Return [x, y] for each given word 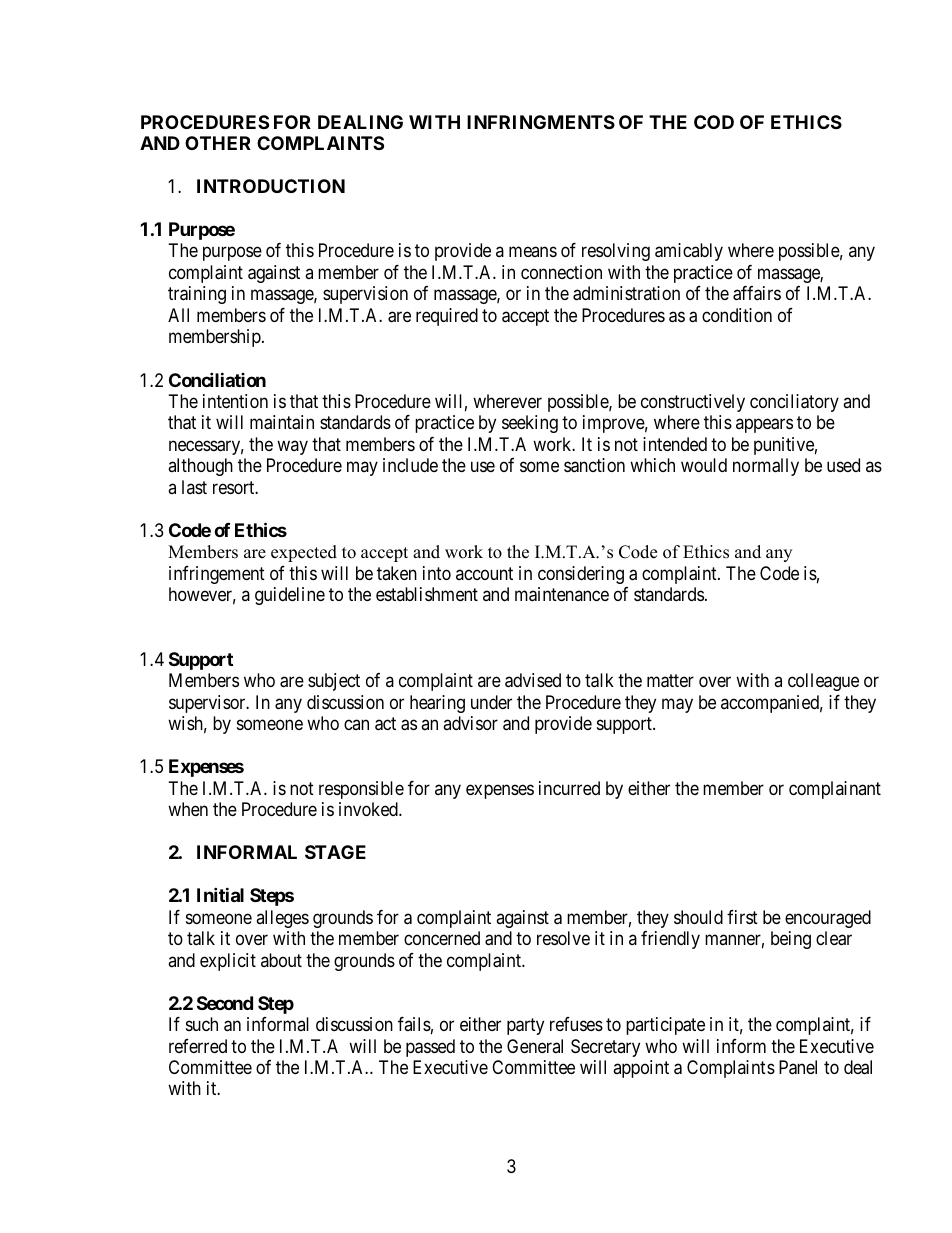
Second [225, 1003]
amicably [689, 252]
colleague [823, 682]
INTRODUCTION [271, 186]
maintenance [562, 594]
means [533, 252]
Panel [798, 1067]
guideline [290, 596]
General [535, 1046]
